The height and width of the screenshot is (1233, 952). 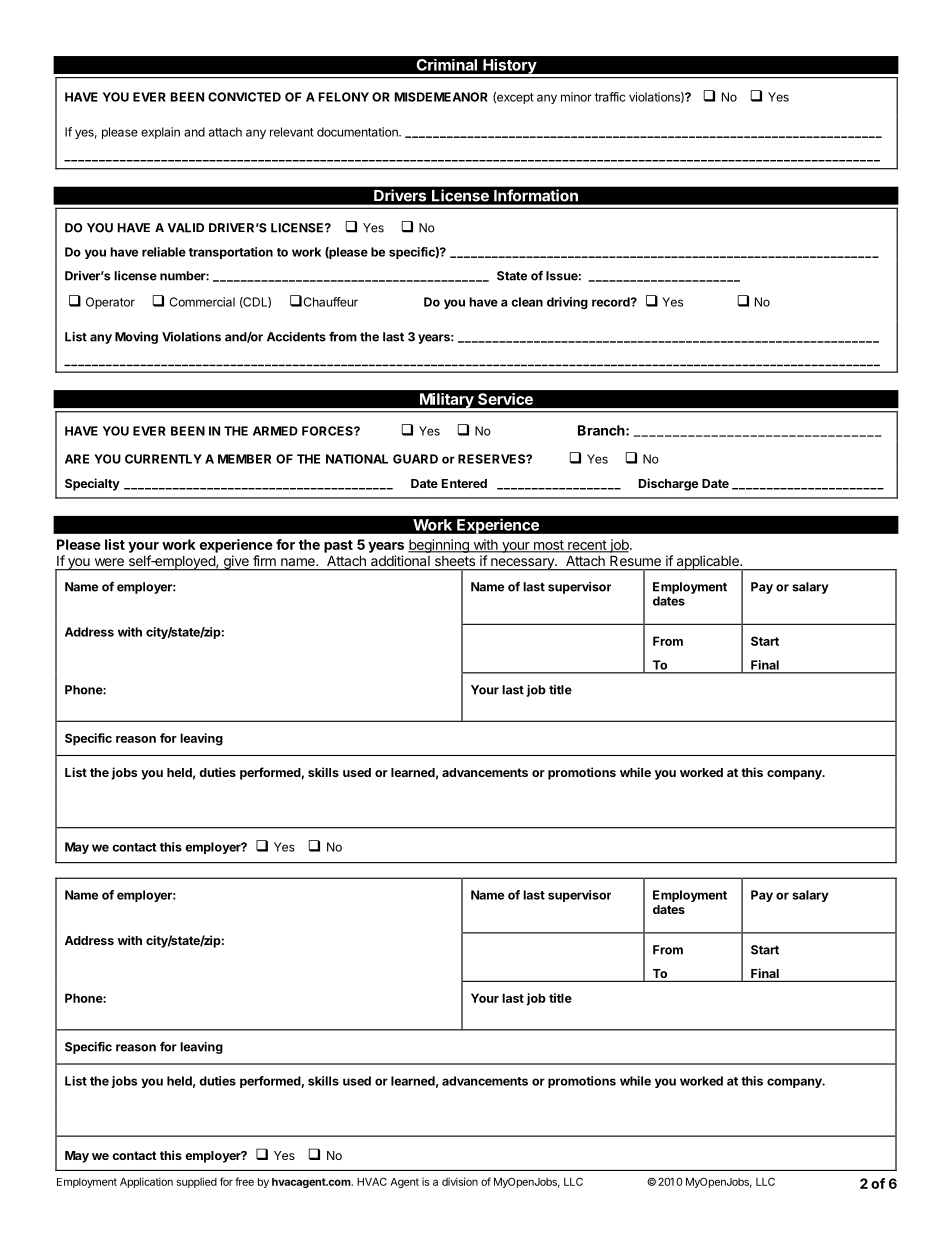 What do you see at coordinates (610, 97) in the screenshot?
I see `traffic` at bounding box center [610, 97].
